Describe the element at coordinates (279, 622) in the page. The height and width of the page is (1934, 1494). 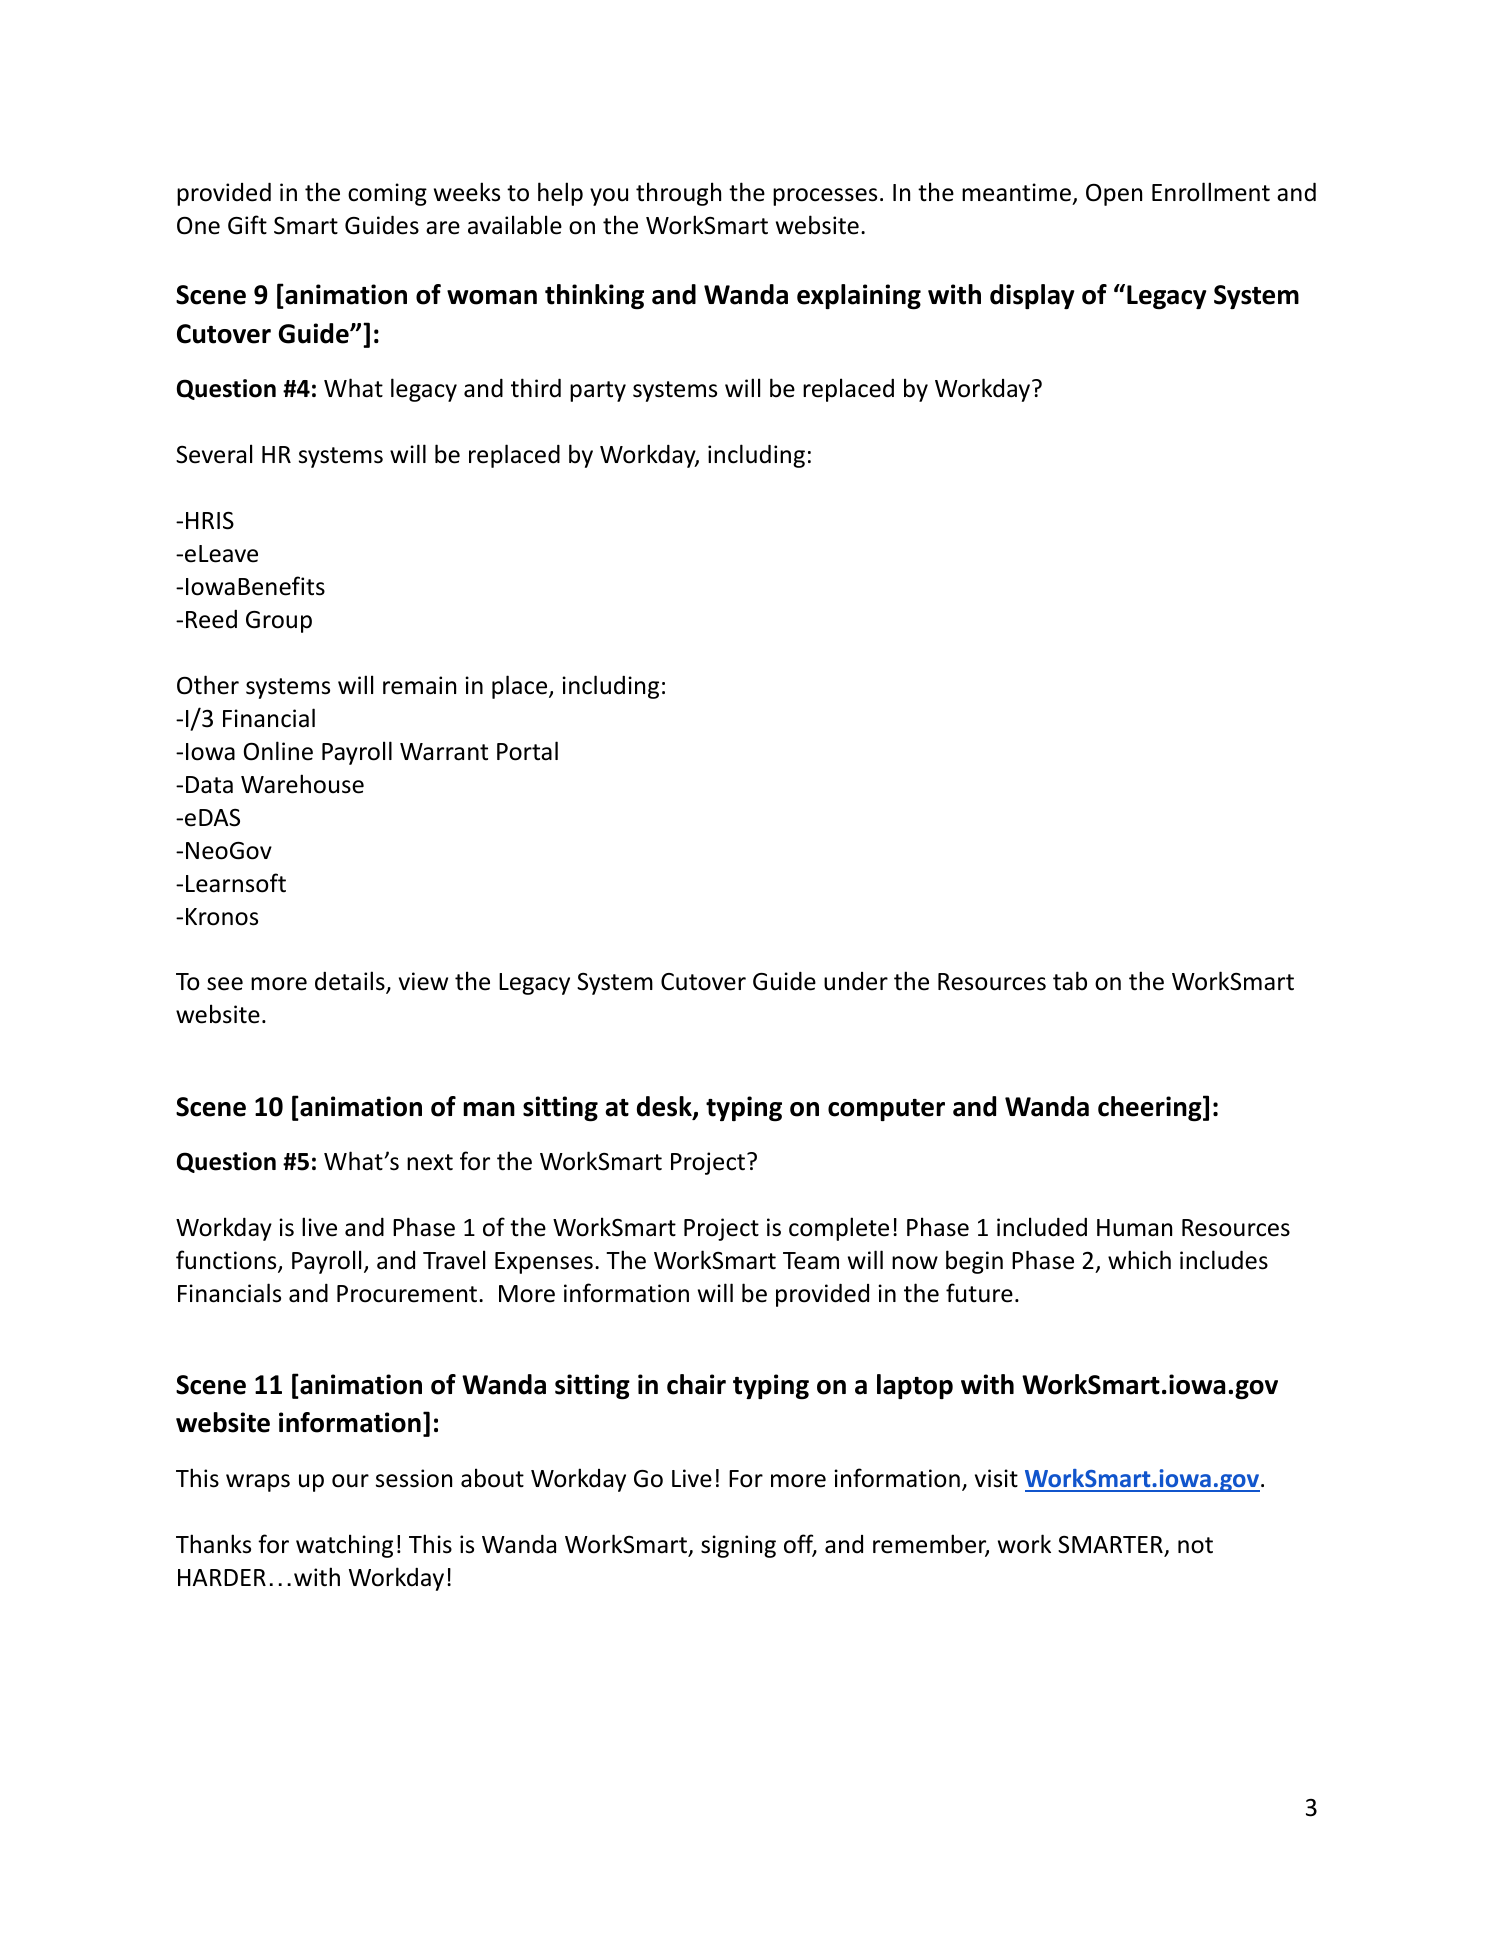
I see `Group` at that location.
